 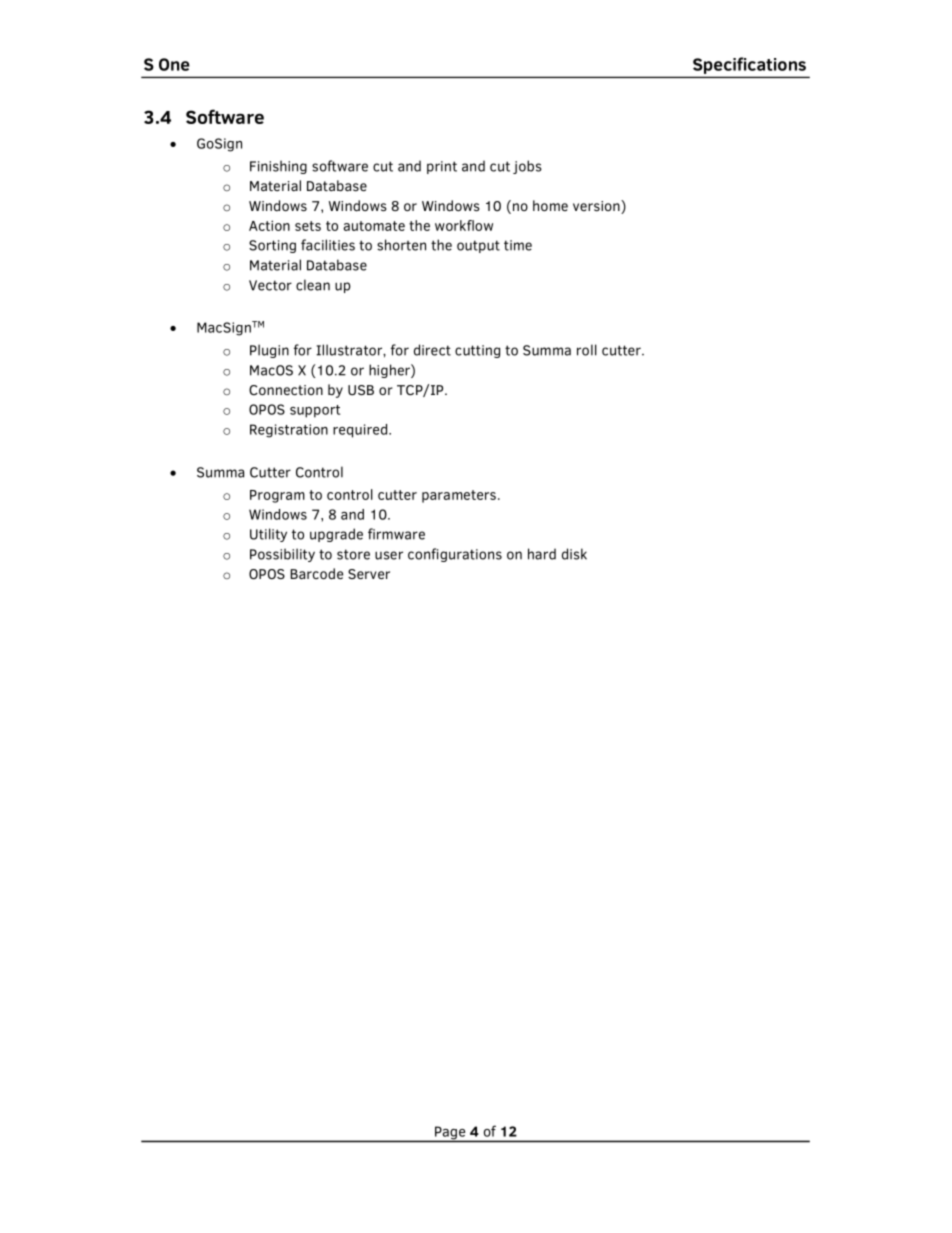 I want to click on Plugin, so click(x=269, y=351).
